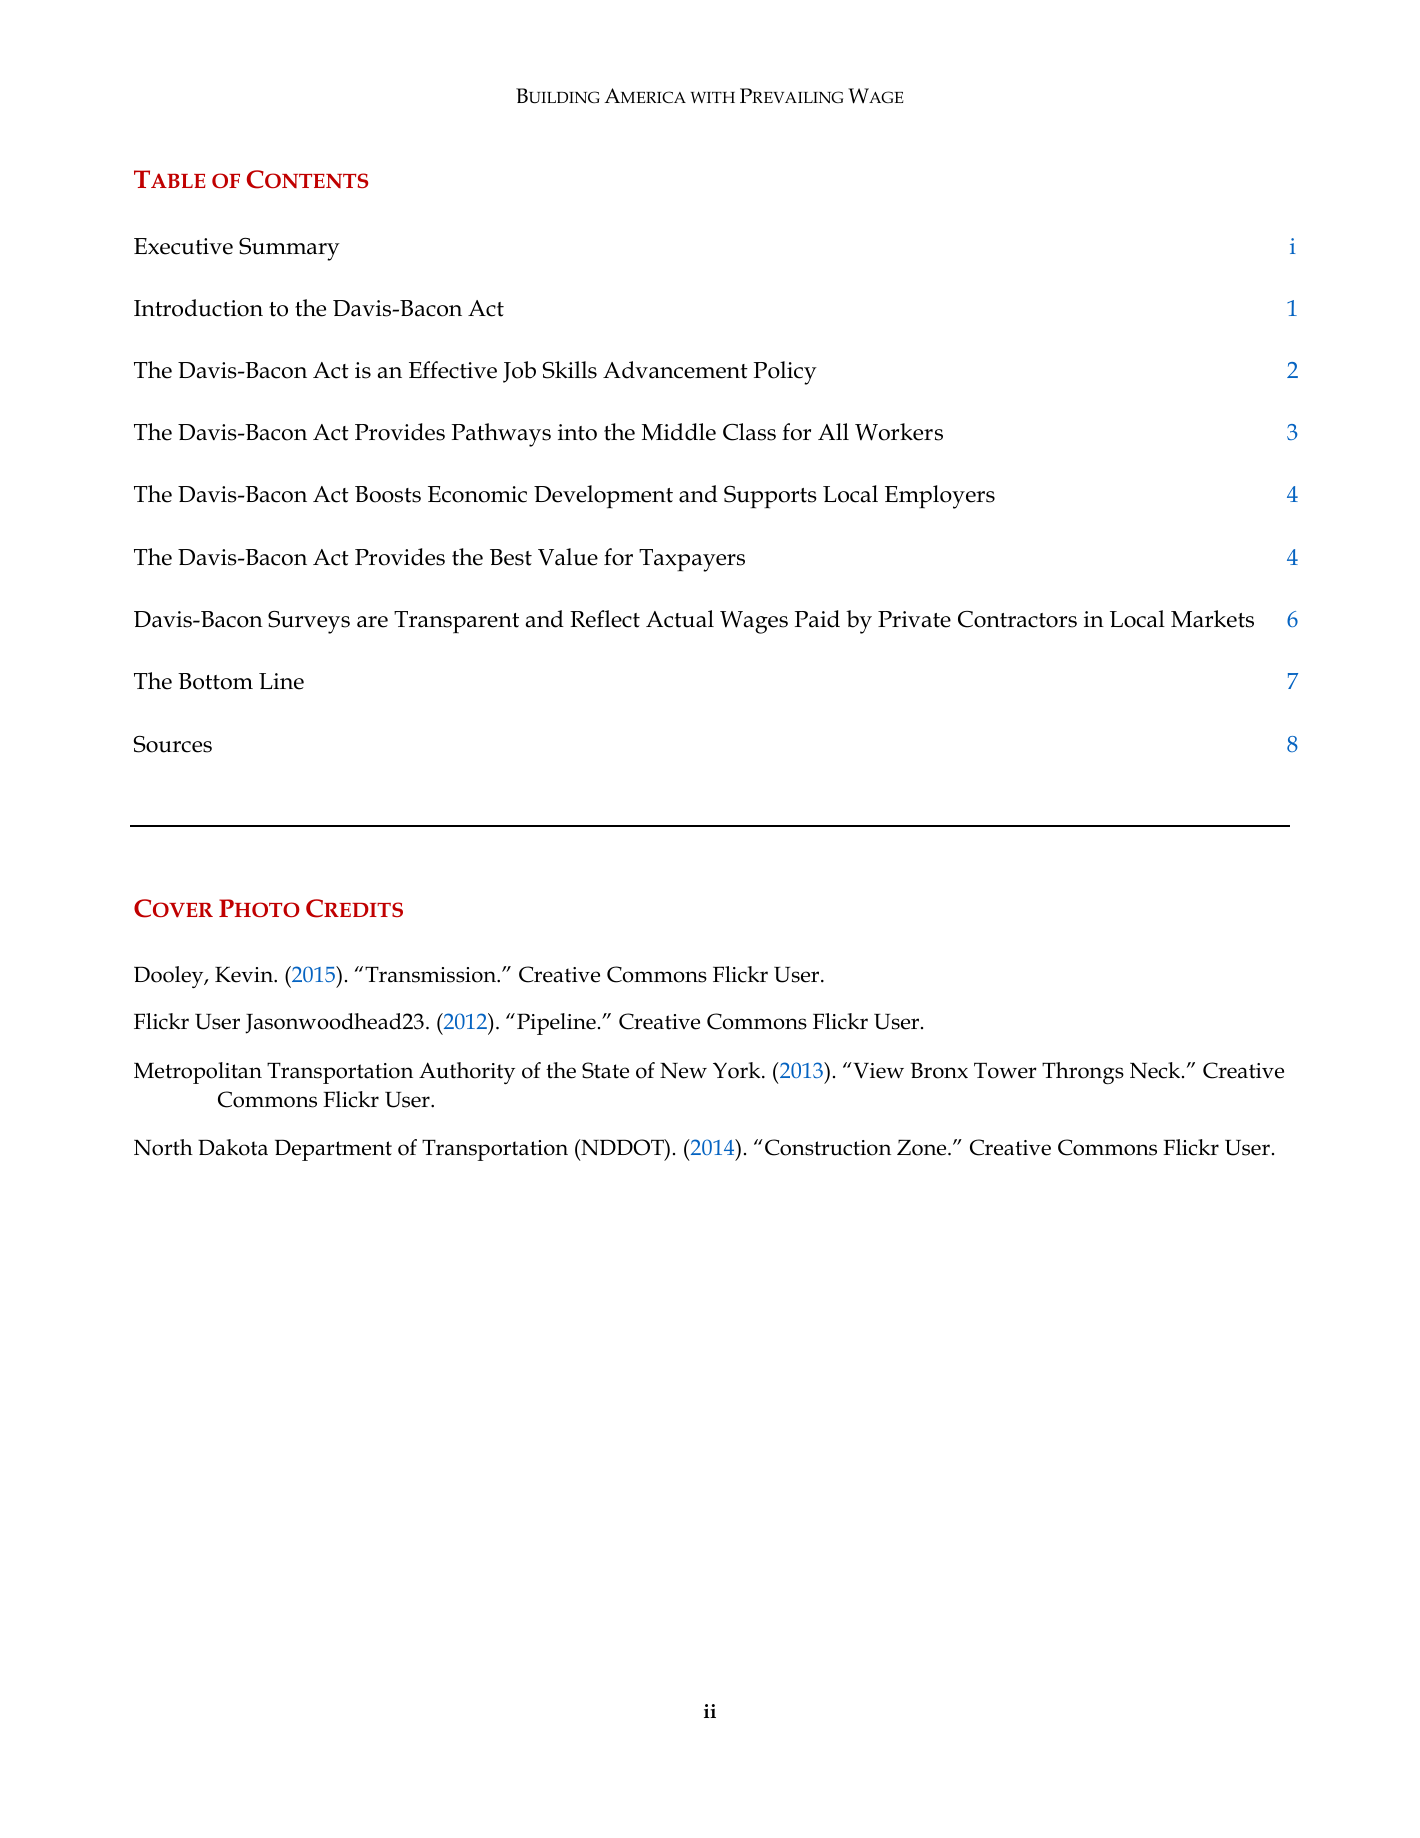 Image resolution: width=1420 pixels, height=1838 pixels. Describe the element at coordinates (309, 622) in the image. I see `Surveys` at that location.
